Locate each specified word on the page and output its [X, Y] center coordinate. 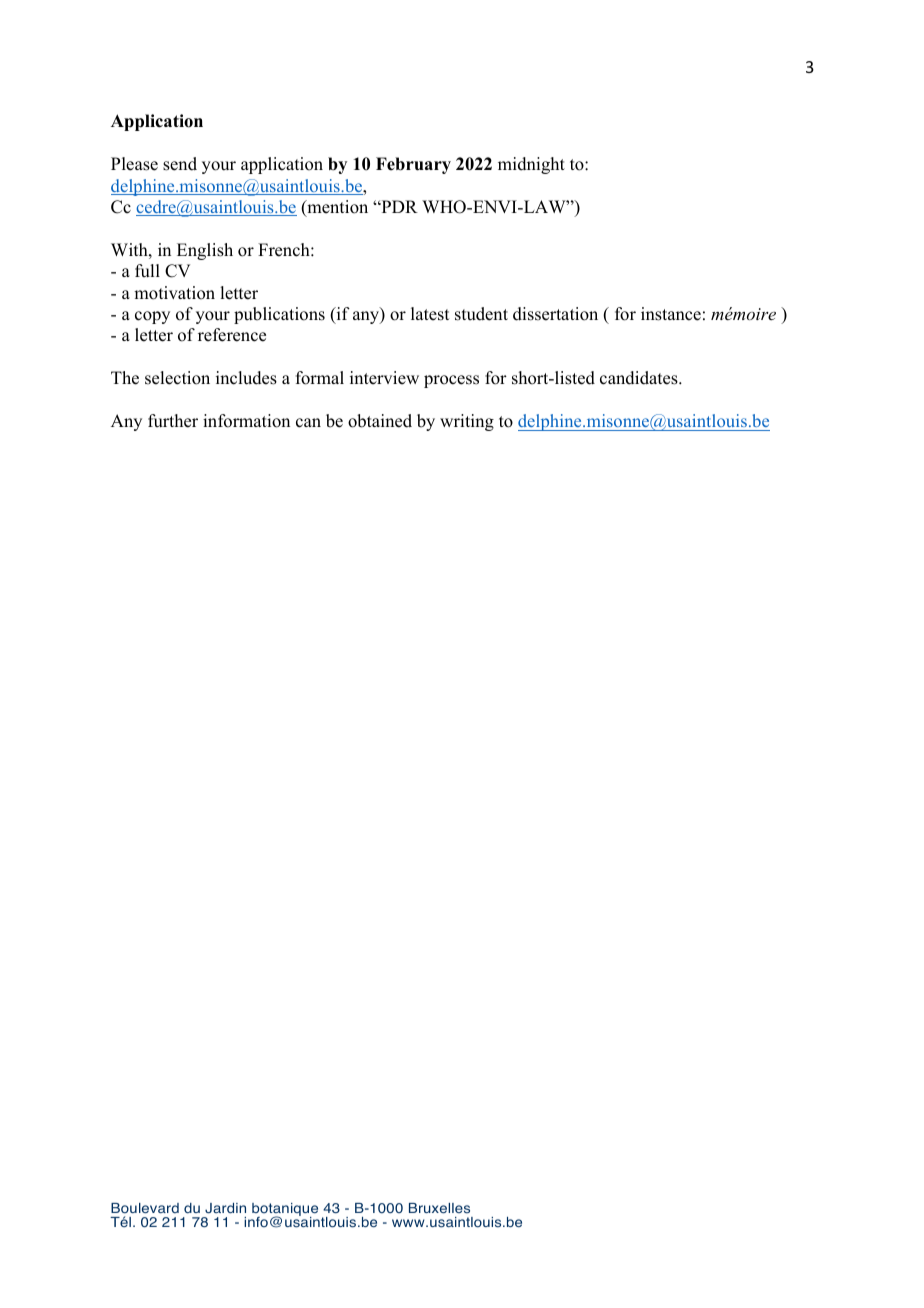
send [180, 164]
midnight [531, 165]
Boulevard [145, 1208]
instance [671, 314]
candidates [640, 378]
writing [467, 422]
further [173, 421]
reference [232, 335]
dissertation [555, 314]
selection [177, 378]
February [413, 165]
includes [246, 378]
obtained [380, 421]
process [451, 381]
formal [320, 378]
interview [384, 378]
